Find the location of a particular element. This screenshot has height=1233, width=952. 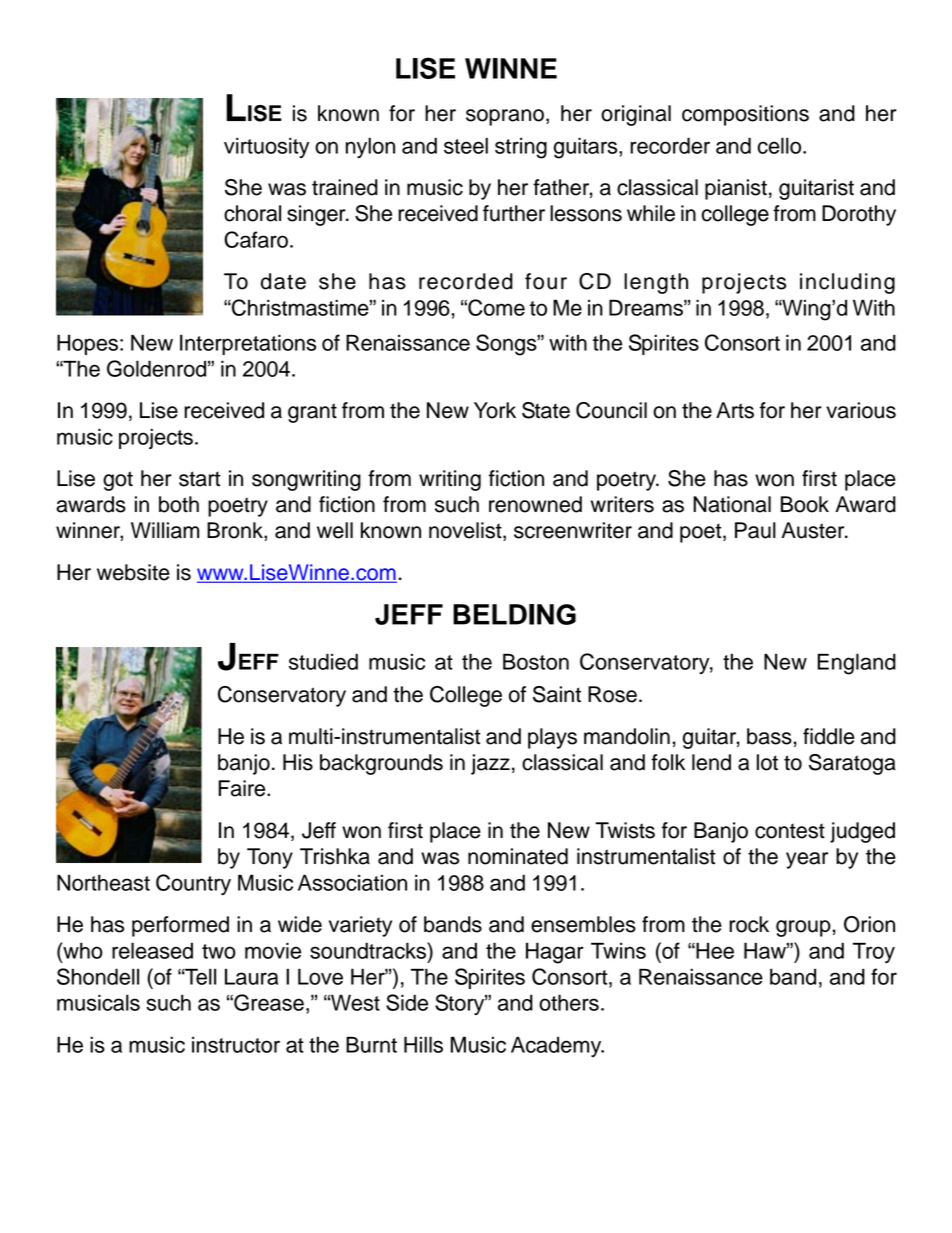

nominated is located at coordinates (518, 856).
